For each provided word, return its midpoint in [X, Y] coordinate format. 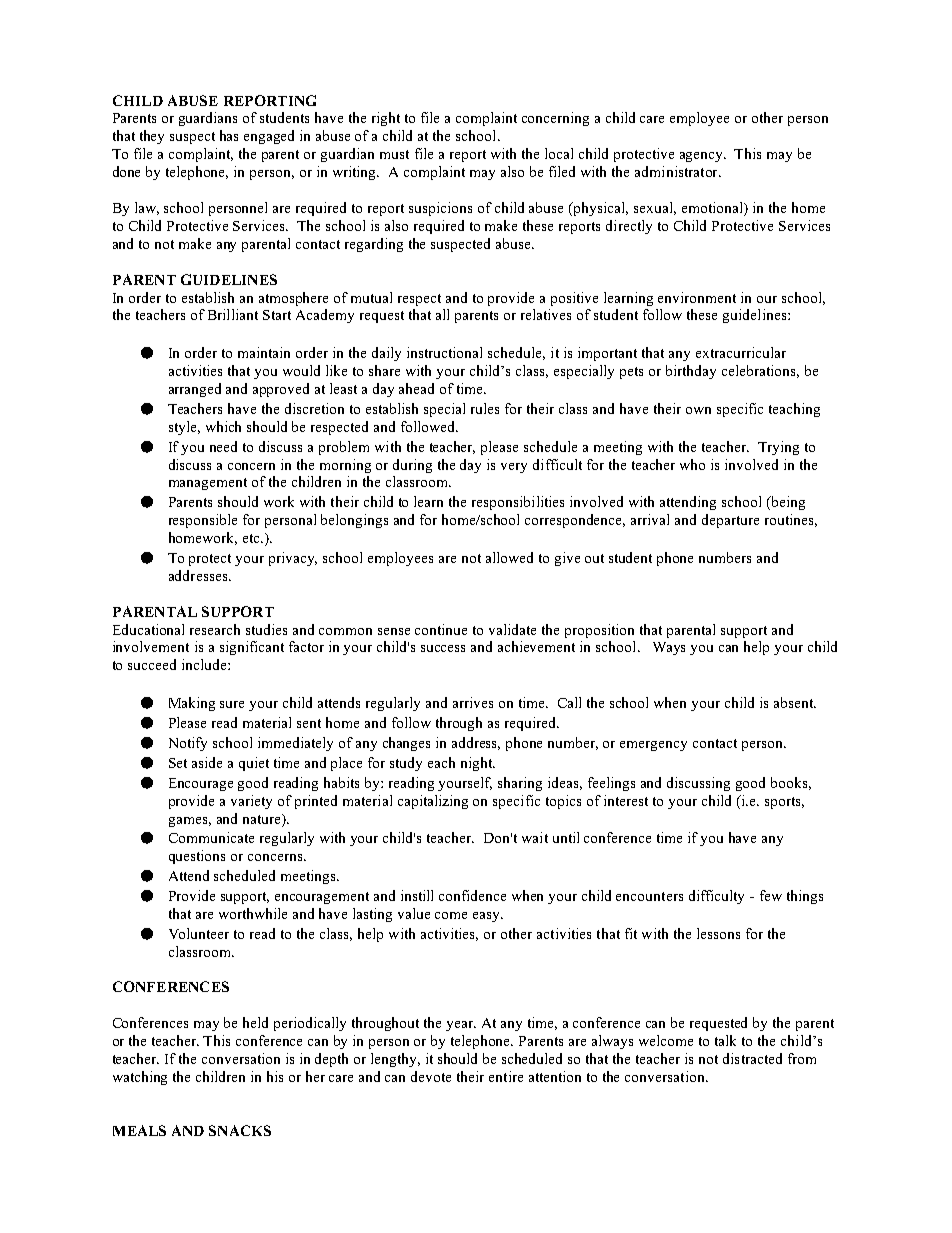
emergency [653, 746]
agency [703, 157]
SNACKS [240, 1130]
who [692, 464]
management [208, 484]
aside [207, 762]
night [477, 764]
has [229, 135]
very [514, 468]
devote [431, 1076]
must [394, 154]
